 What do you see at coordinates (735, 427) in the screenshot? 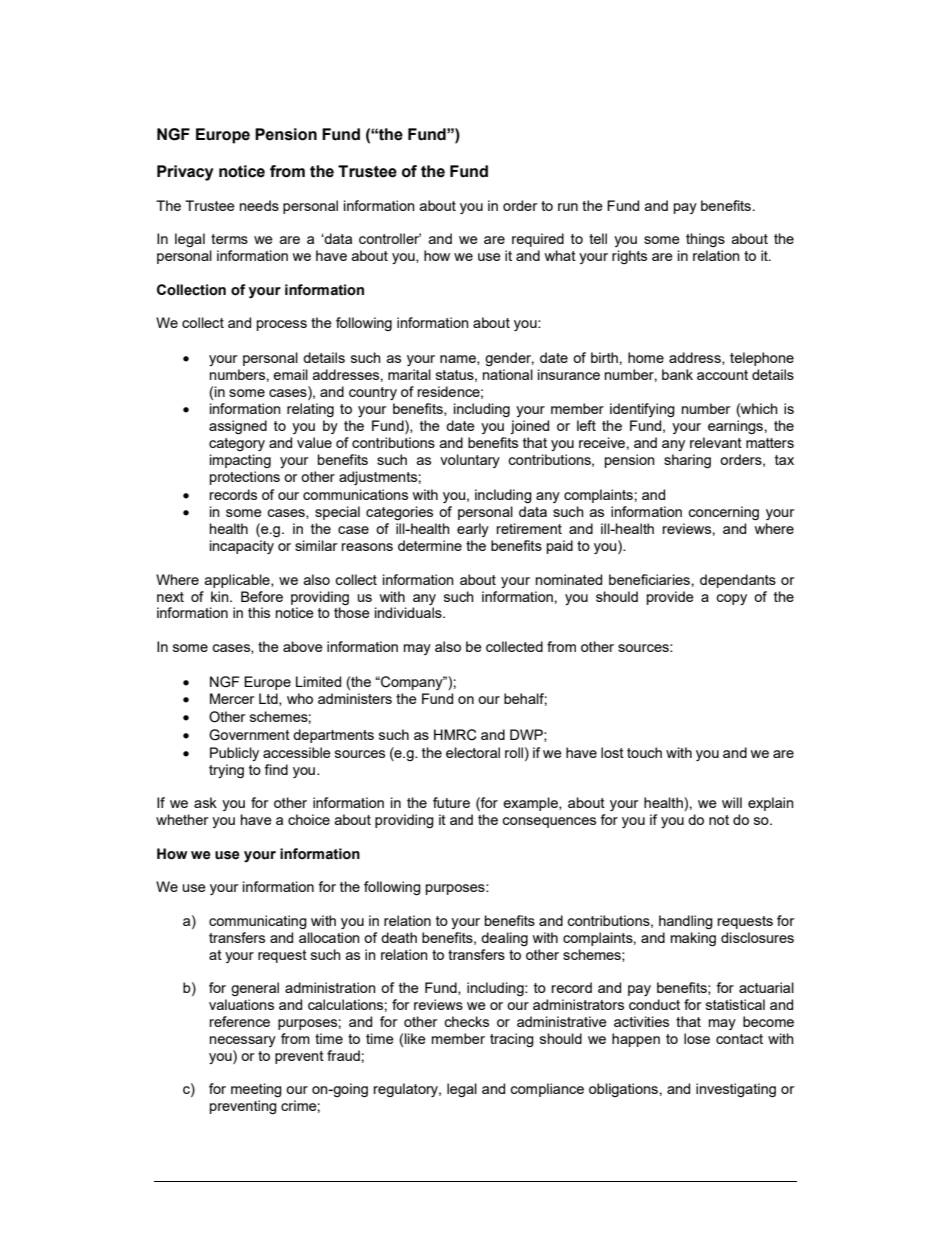
I see `earnings` at bounding box center [735, 427].
